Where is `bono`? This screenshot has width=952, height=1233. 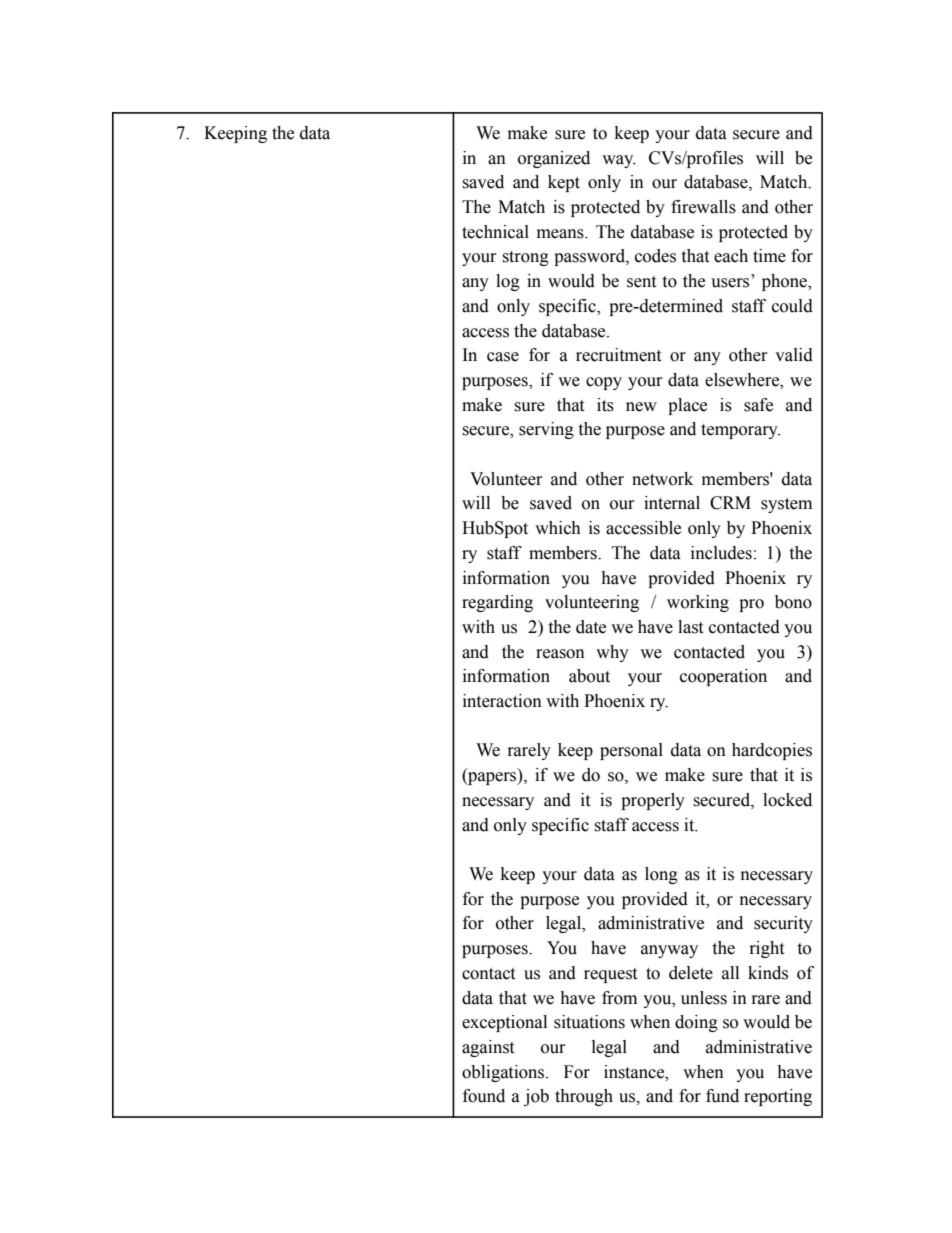 bono is located at coordinates (793, 602).
